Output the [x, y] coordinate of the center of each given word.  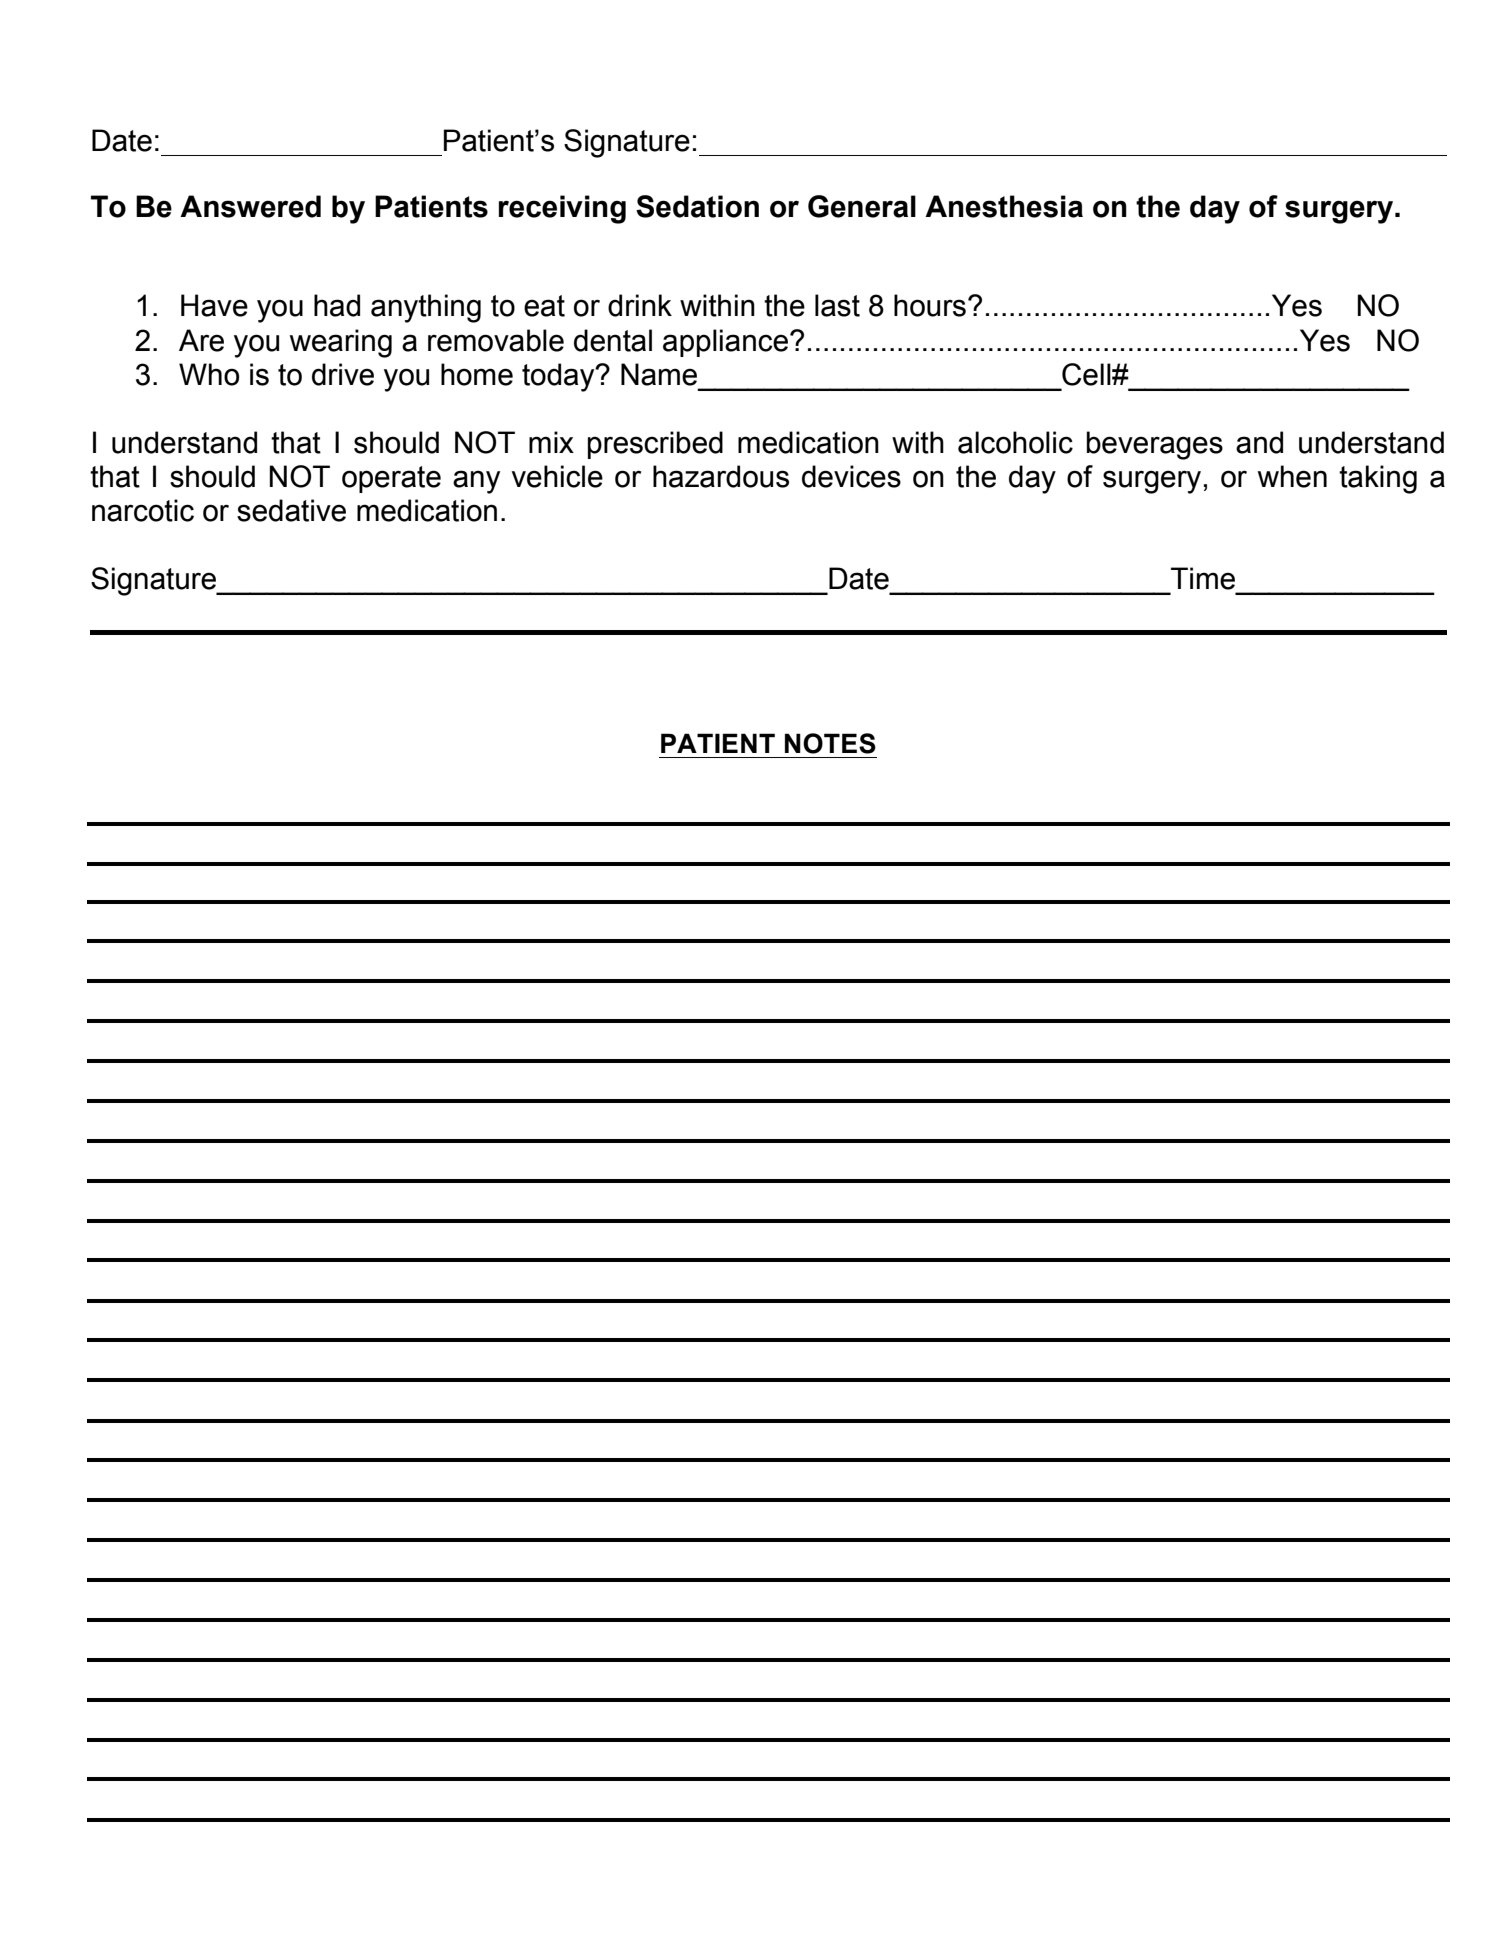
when [1292, 476]
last [837, 305]
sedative [291, 510]
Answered [250, 206]
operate [391, 479]
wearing [341, 343]
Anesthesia [1004, 206]
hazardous [721, 476]
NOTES [830, 743]
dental [613, 340]
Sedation [697, 206]
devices [851, 476]
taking [1378, 479]
